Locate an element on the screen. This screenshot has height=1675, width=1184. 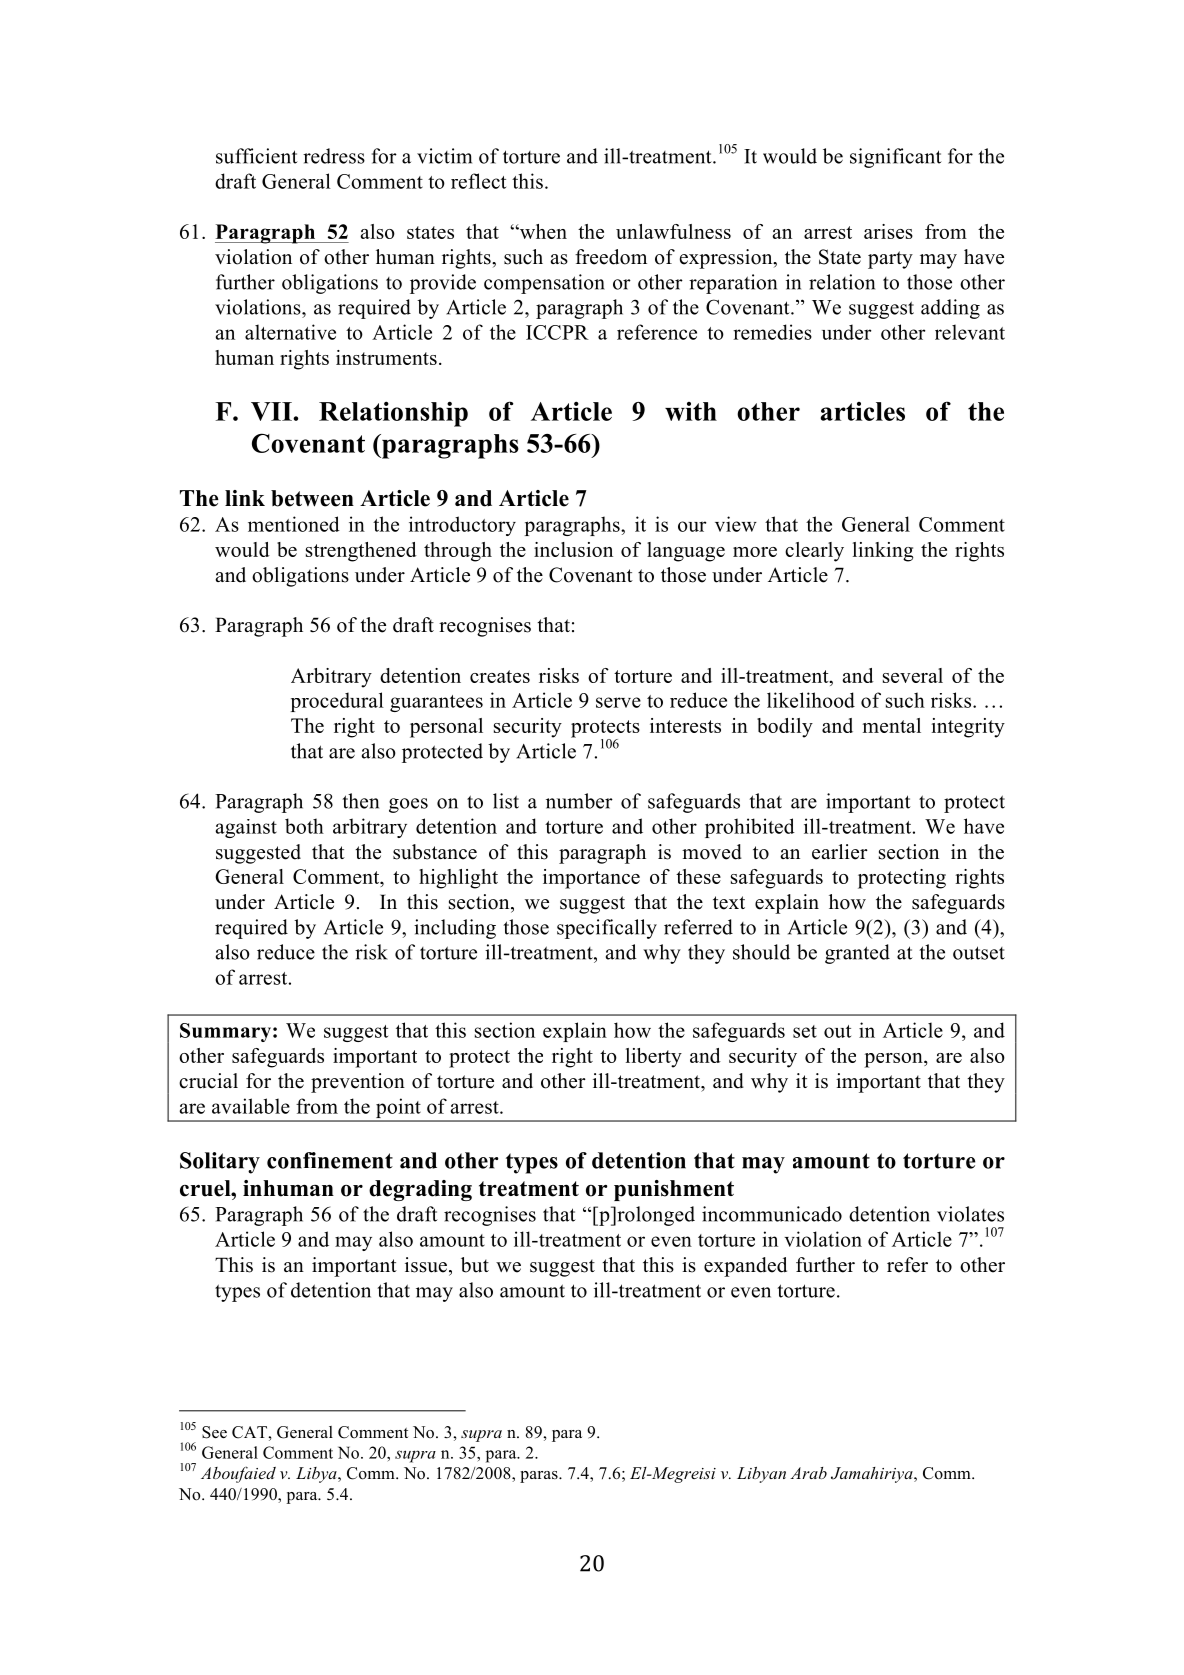
clearly is located at coordinates (814, 552).
